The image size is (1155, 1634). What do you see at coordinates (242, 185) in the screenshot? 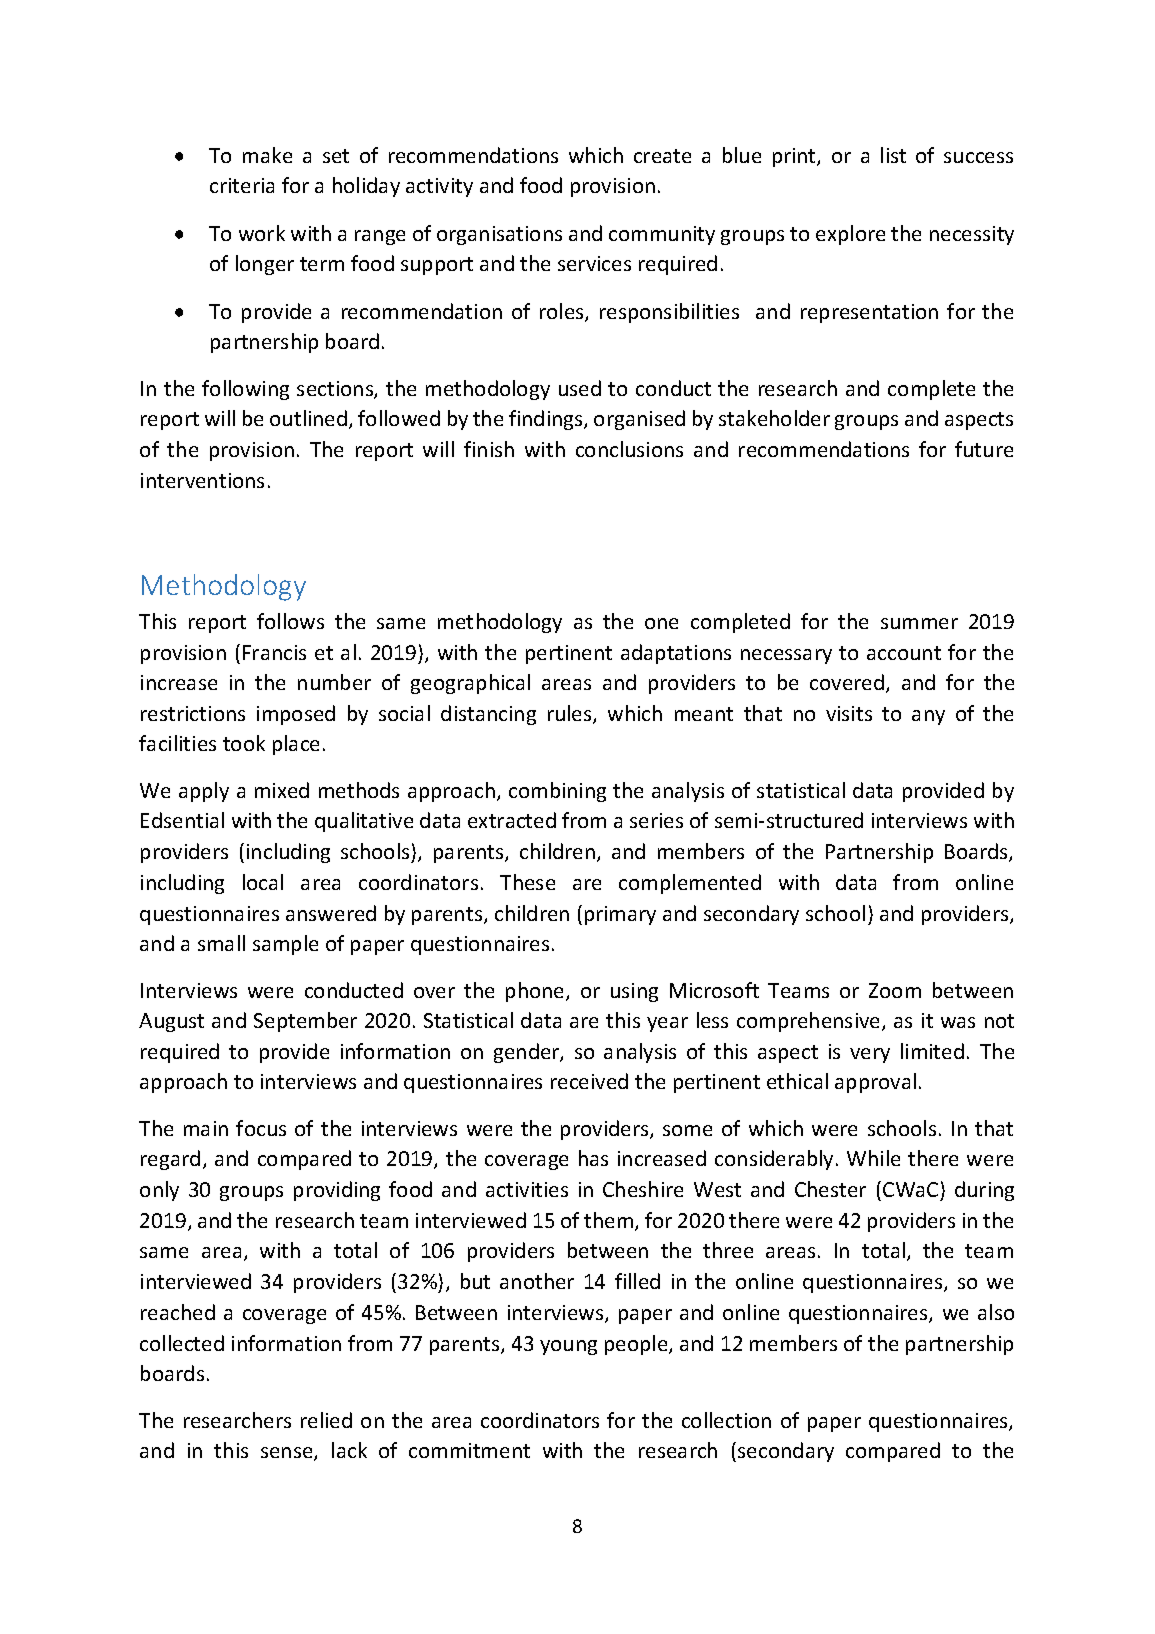
I see `criteria` at bounding box center [242, 185].
